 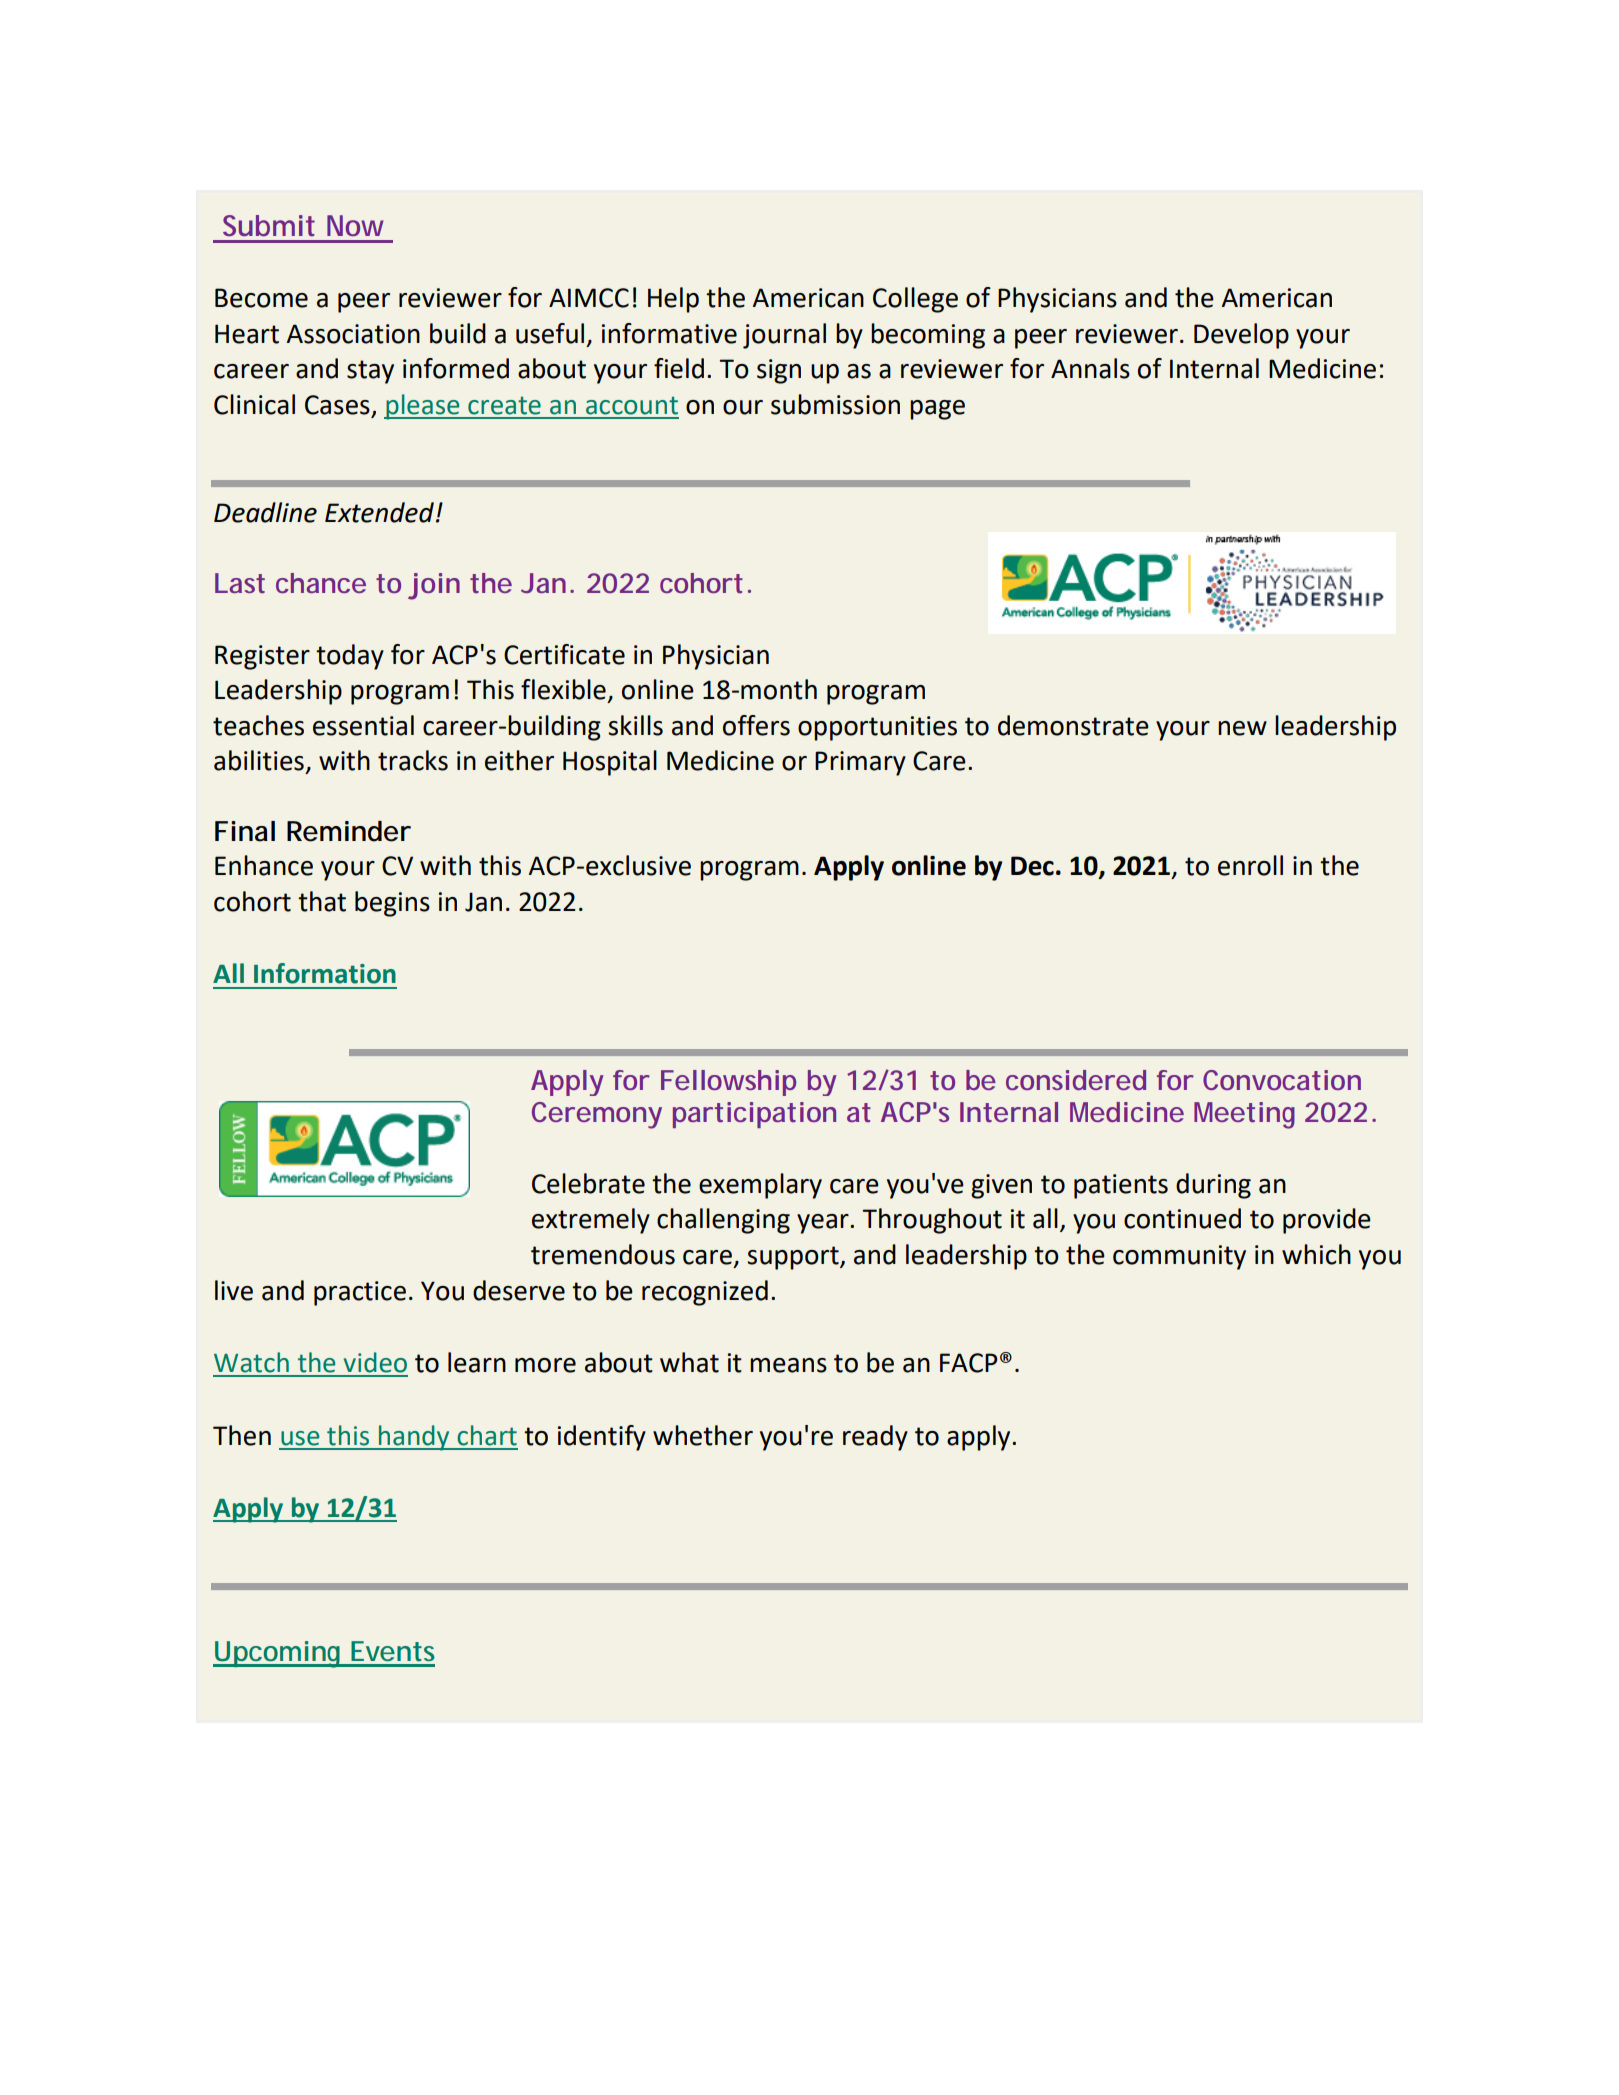 What do you see at coordinates (360, 1293) in the image?
I see `practice` at bounding box center [360, 1293].
